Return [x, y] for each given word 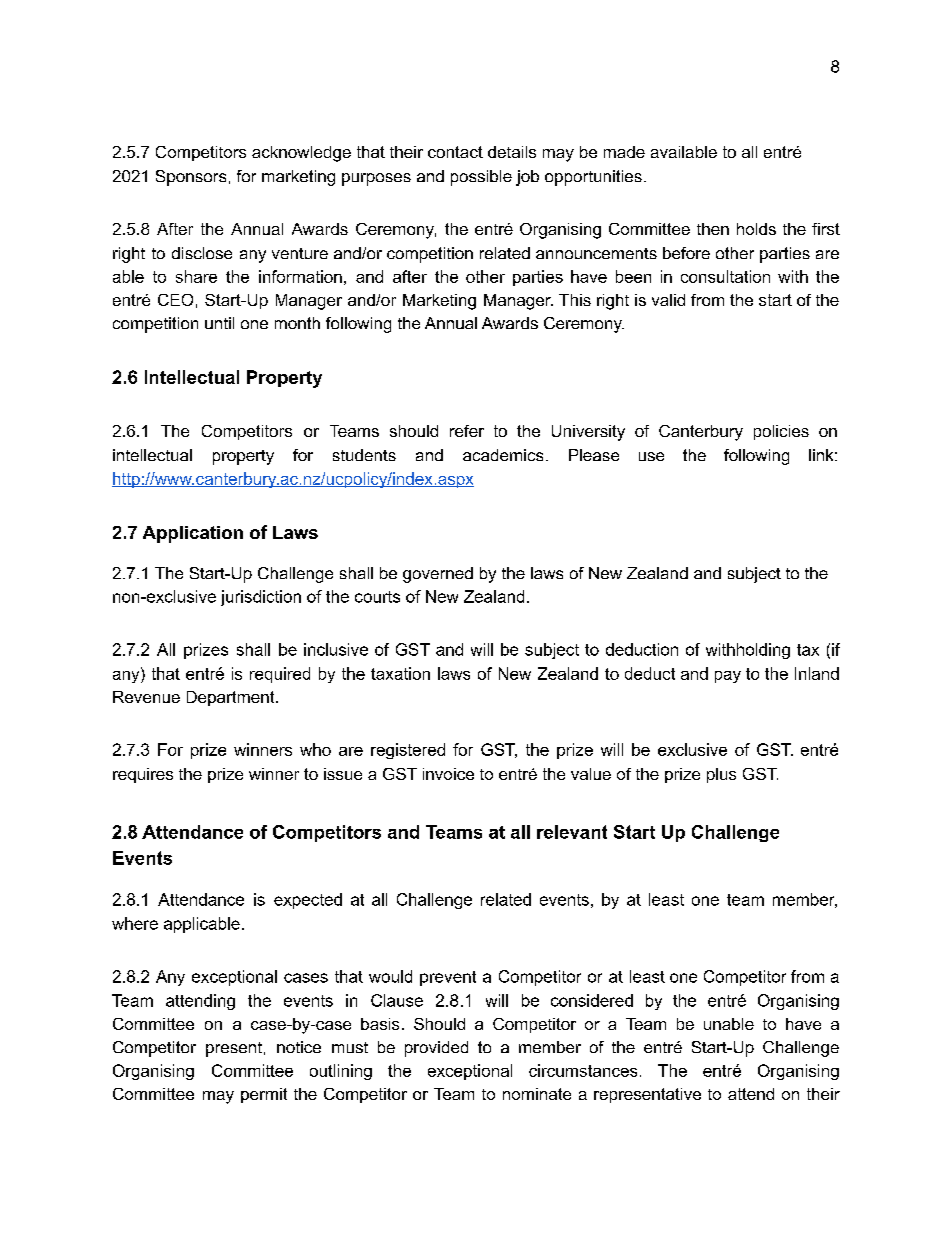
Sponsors [191, 178]
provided [436, 1049]
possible [481, 178]
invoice [448, 774]
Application [193, 534]
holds [756, 229]
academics [503, 455]
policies [781, 432]
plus [721, 775]
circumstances [583, 1070]
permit [264, 1095]
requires [143, 775]
